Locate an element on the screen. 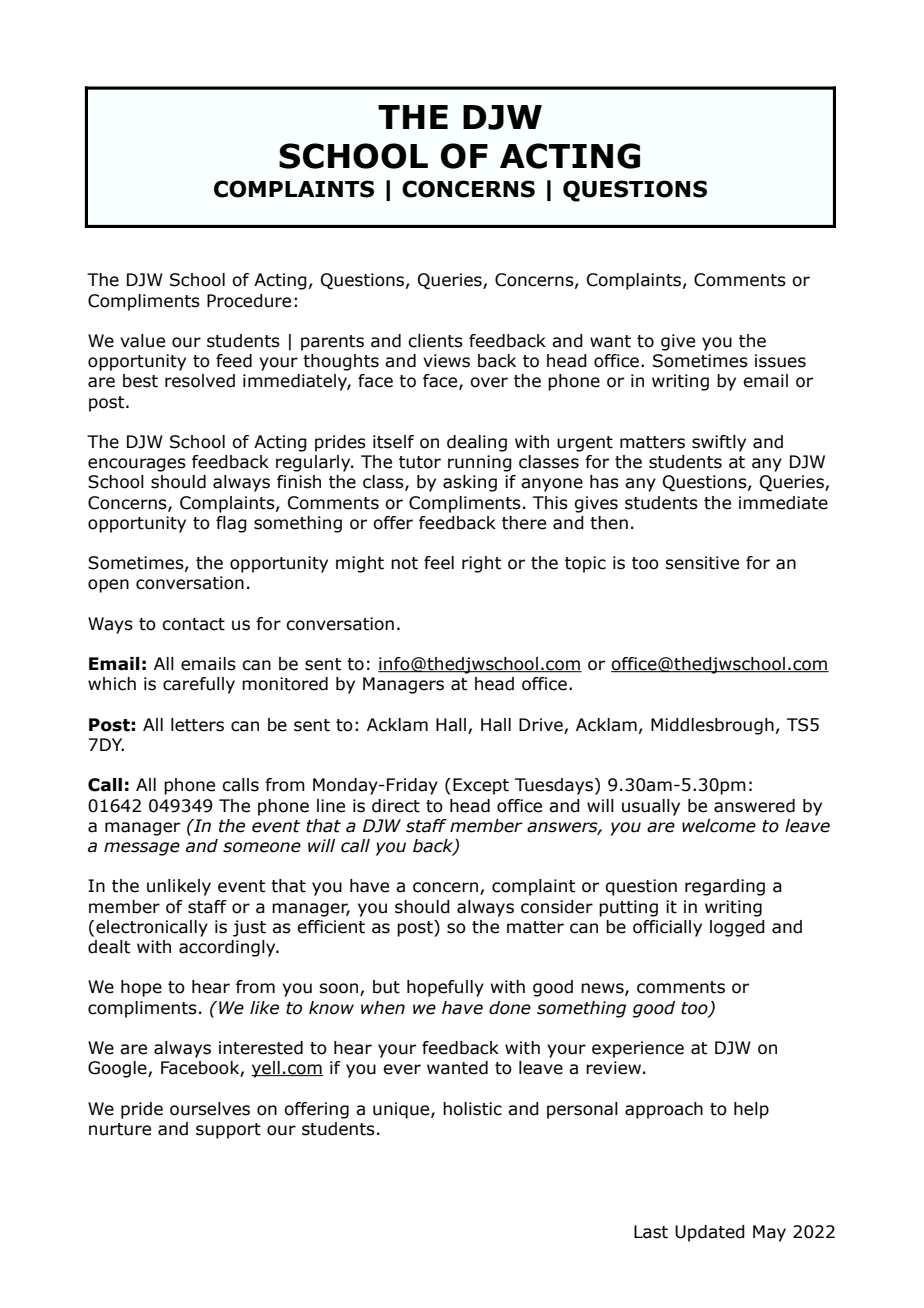  but is located at coordinates (386, 987).
